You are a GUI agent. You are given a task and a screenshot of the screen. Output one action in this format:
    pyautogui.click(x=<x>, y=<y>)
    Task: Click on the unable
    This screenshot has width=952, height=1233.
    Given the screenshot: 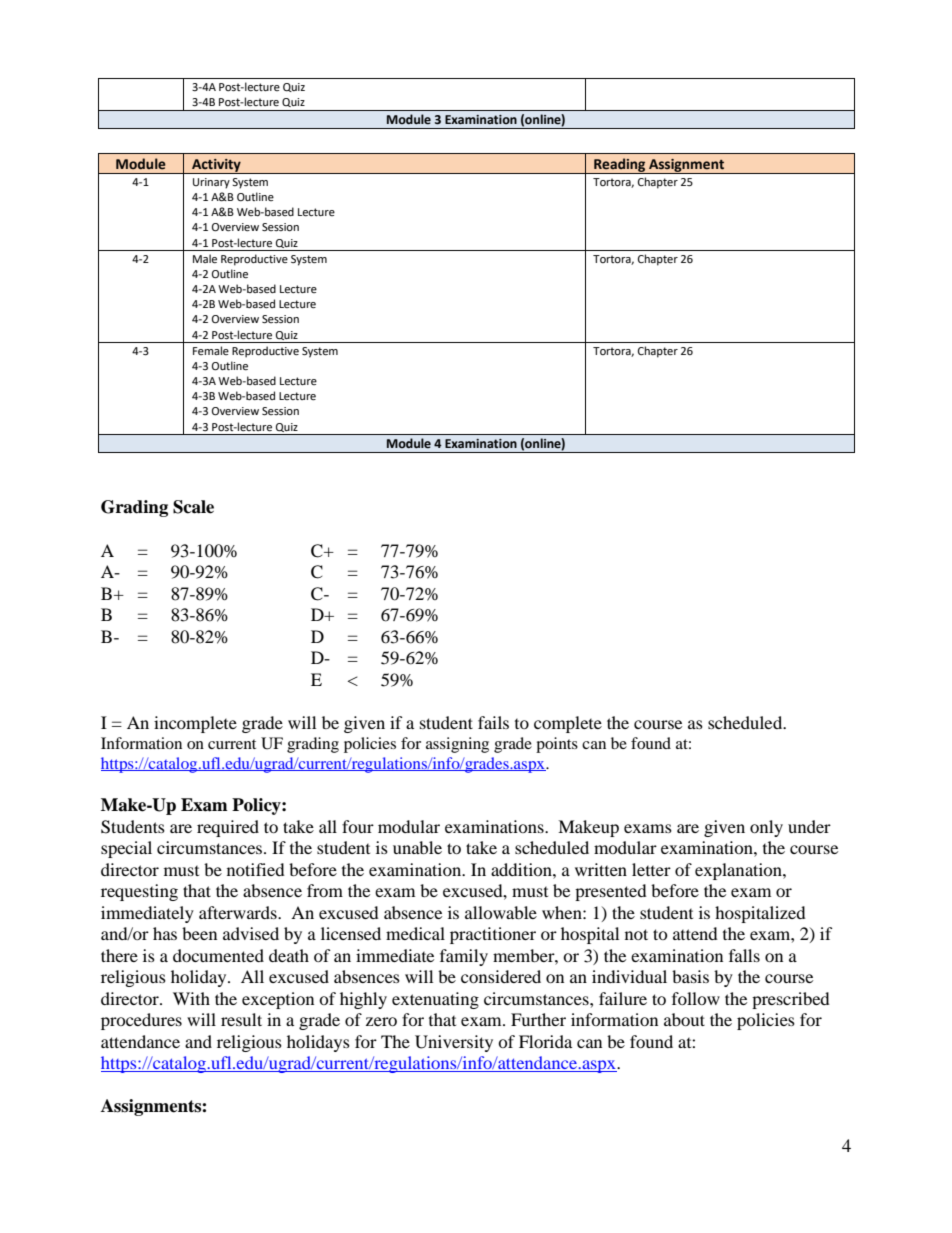 What is the action you would take?
    pyautogui.click(x=417, y=847)
